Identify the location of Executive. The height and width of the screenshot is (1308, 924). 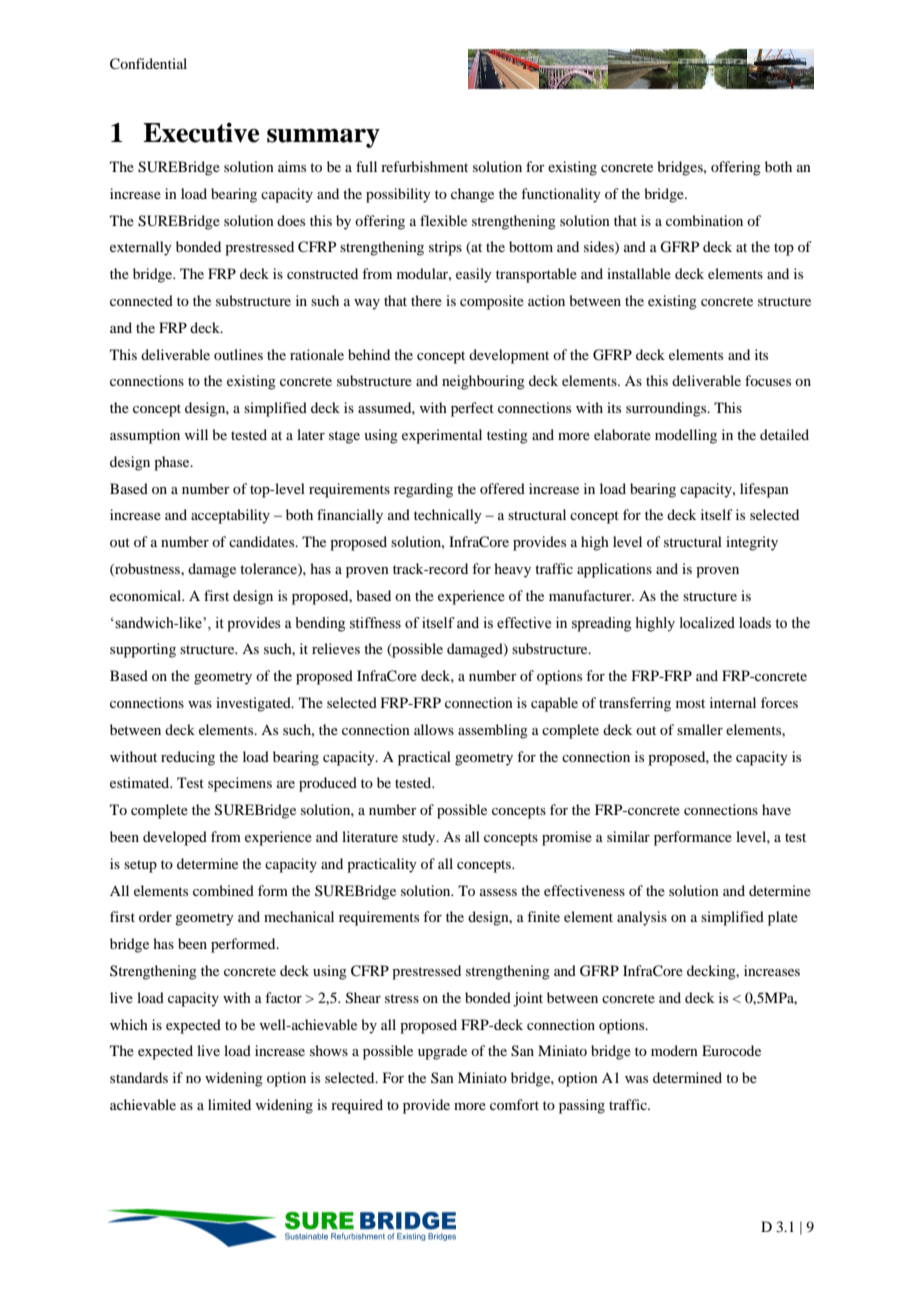
(201, 132).
